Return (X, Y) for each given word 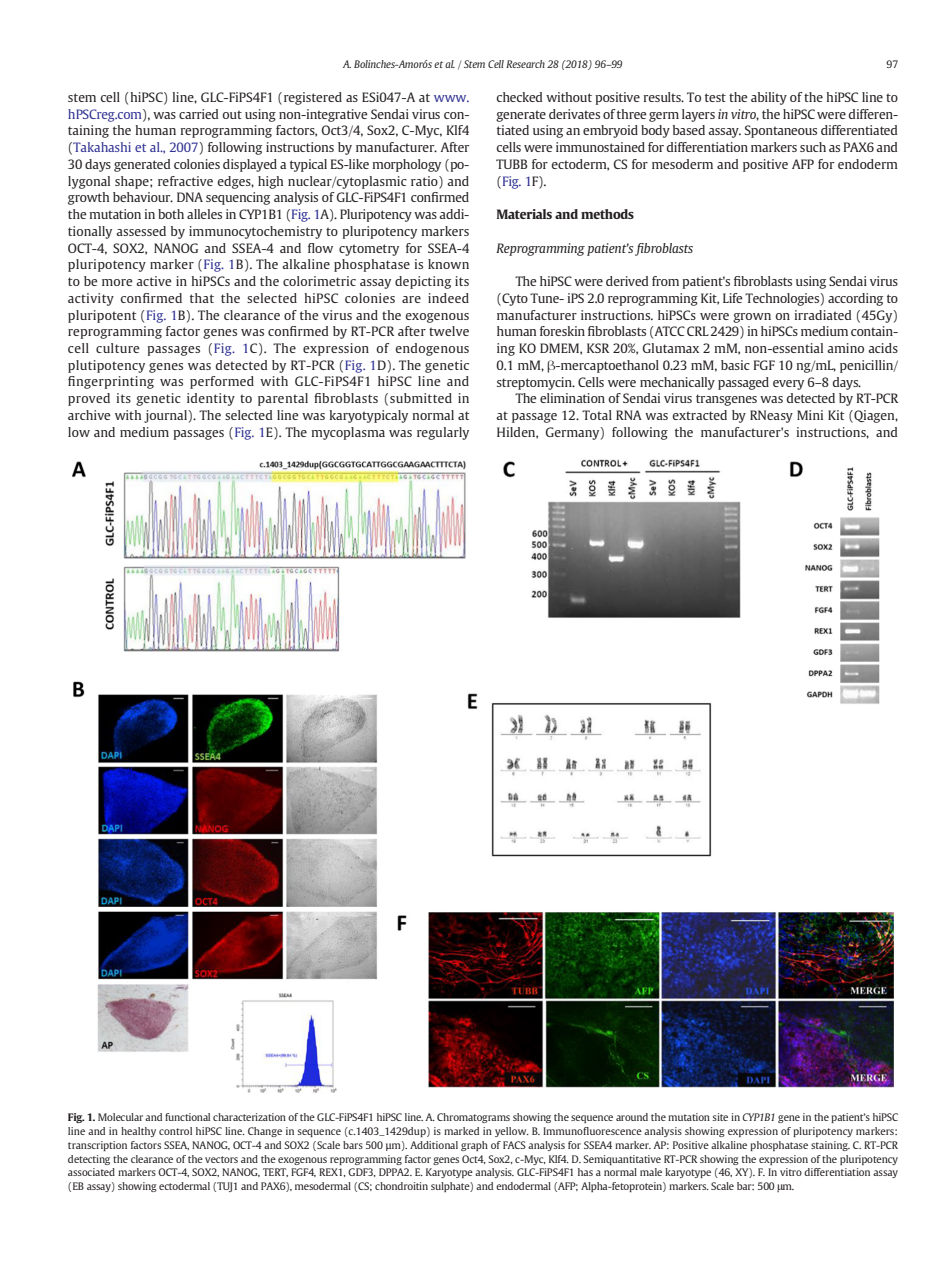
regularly (443, 433)
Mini (810, 415)
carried (198, 114)
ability (769, 98)
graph (474, 1146)
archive (89, 415)
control (175, 1131)
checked (519, 97)
